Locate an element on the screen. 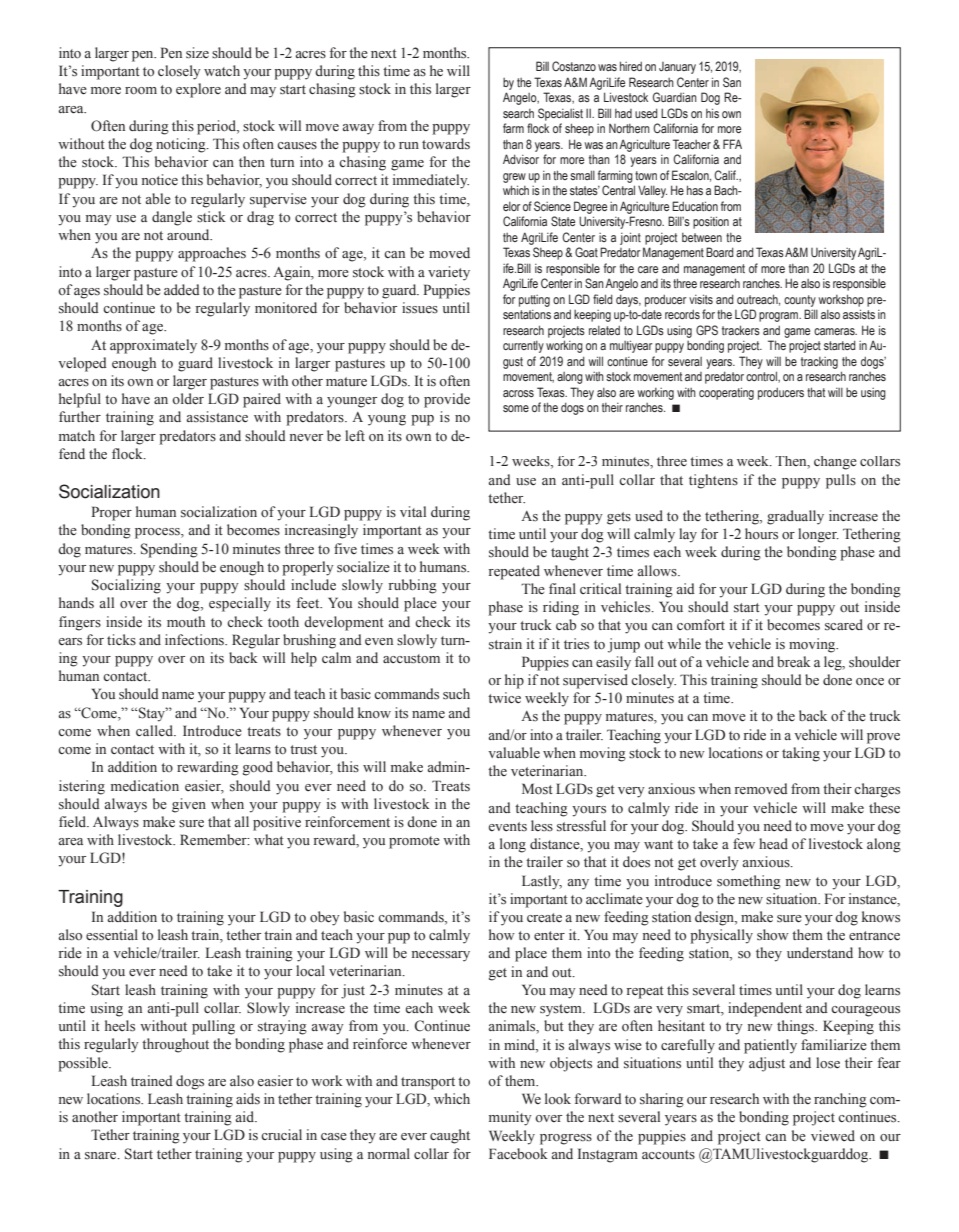  aids is located at coordinates (248, 1099).
